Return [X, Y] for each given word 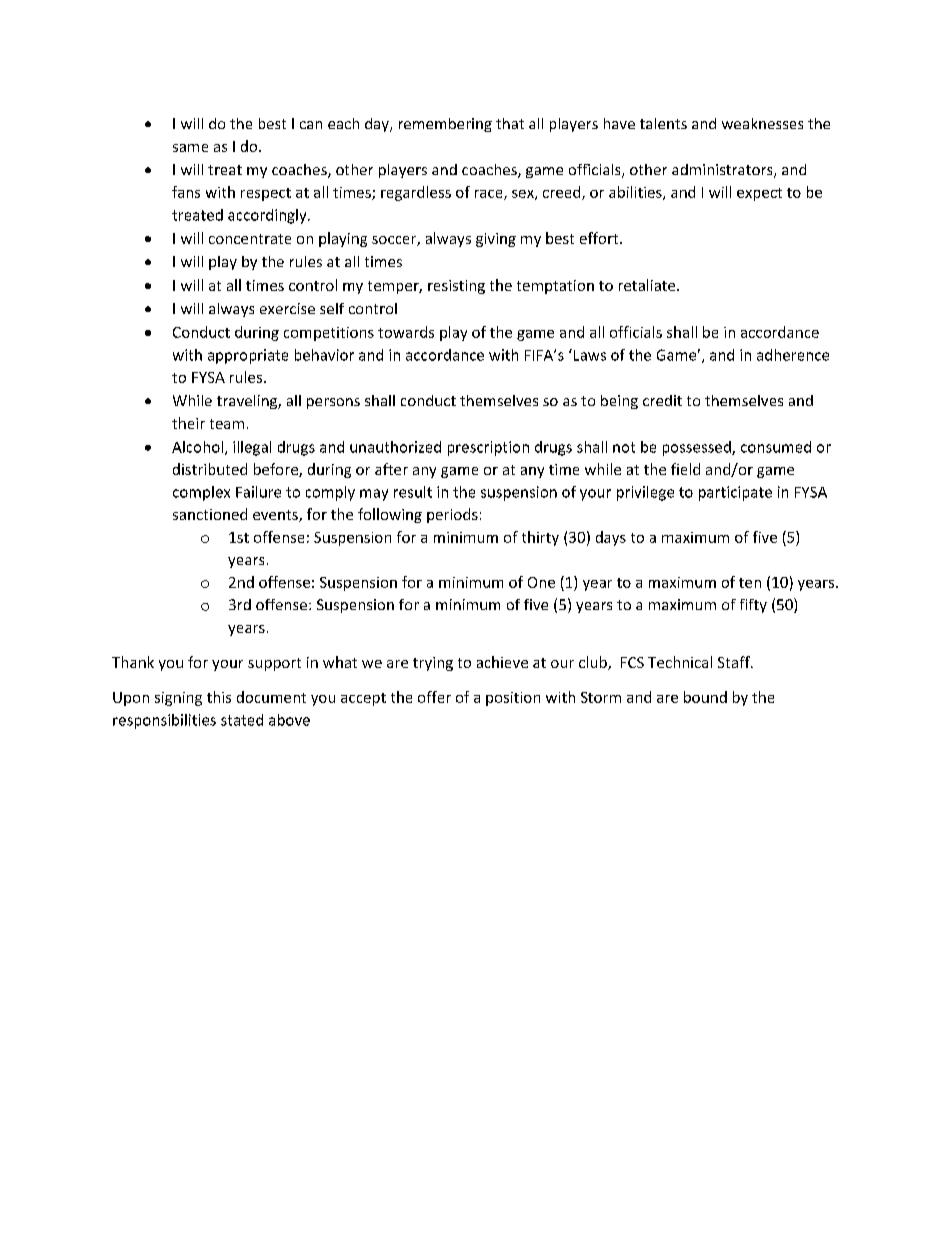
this [219, 697]
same [190, 148]
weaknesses [762, 123]
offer [434, 697]
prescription [488, 448]
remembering [445, 125]
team [227, 424]
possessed [698, 448]
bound [705, 697]
